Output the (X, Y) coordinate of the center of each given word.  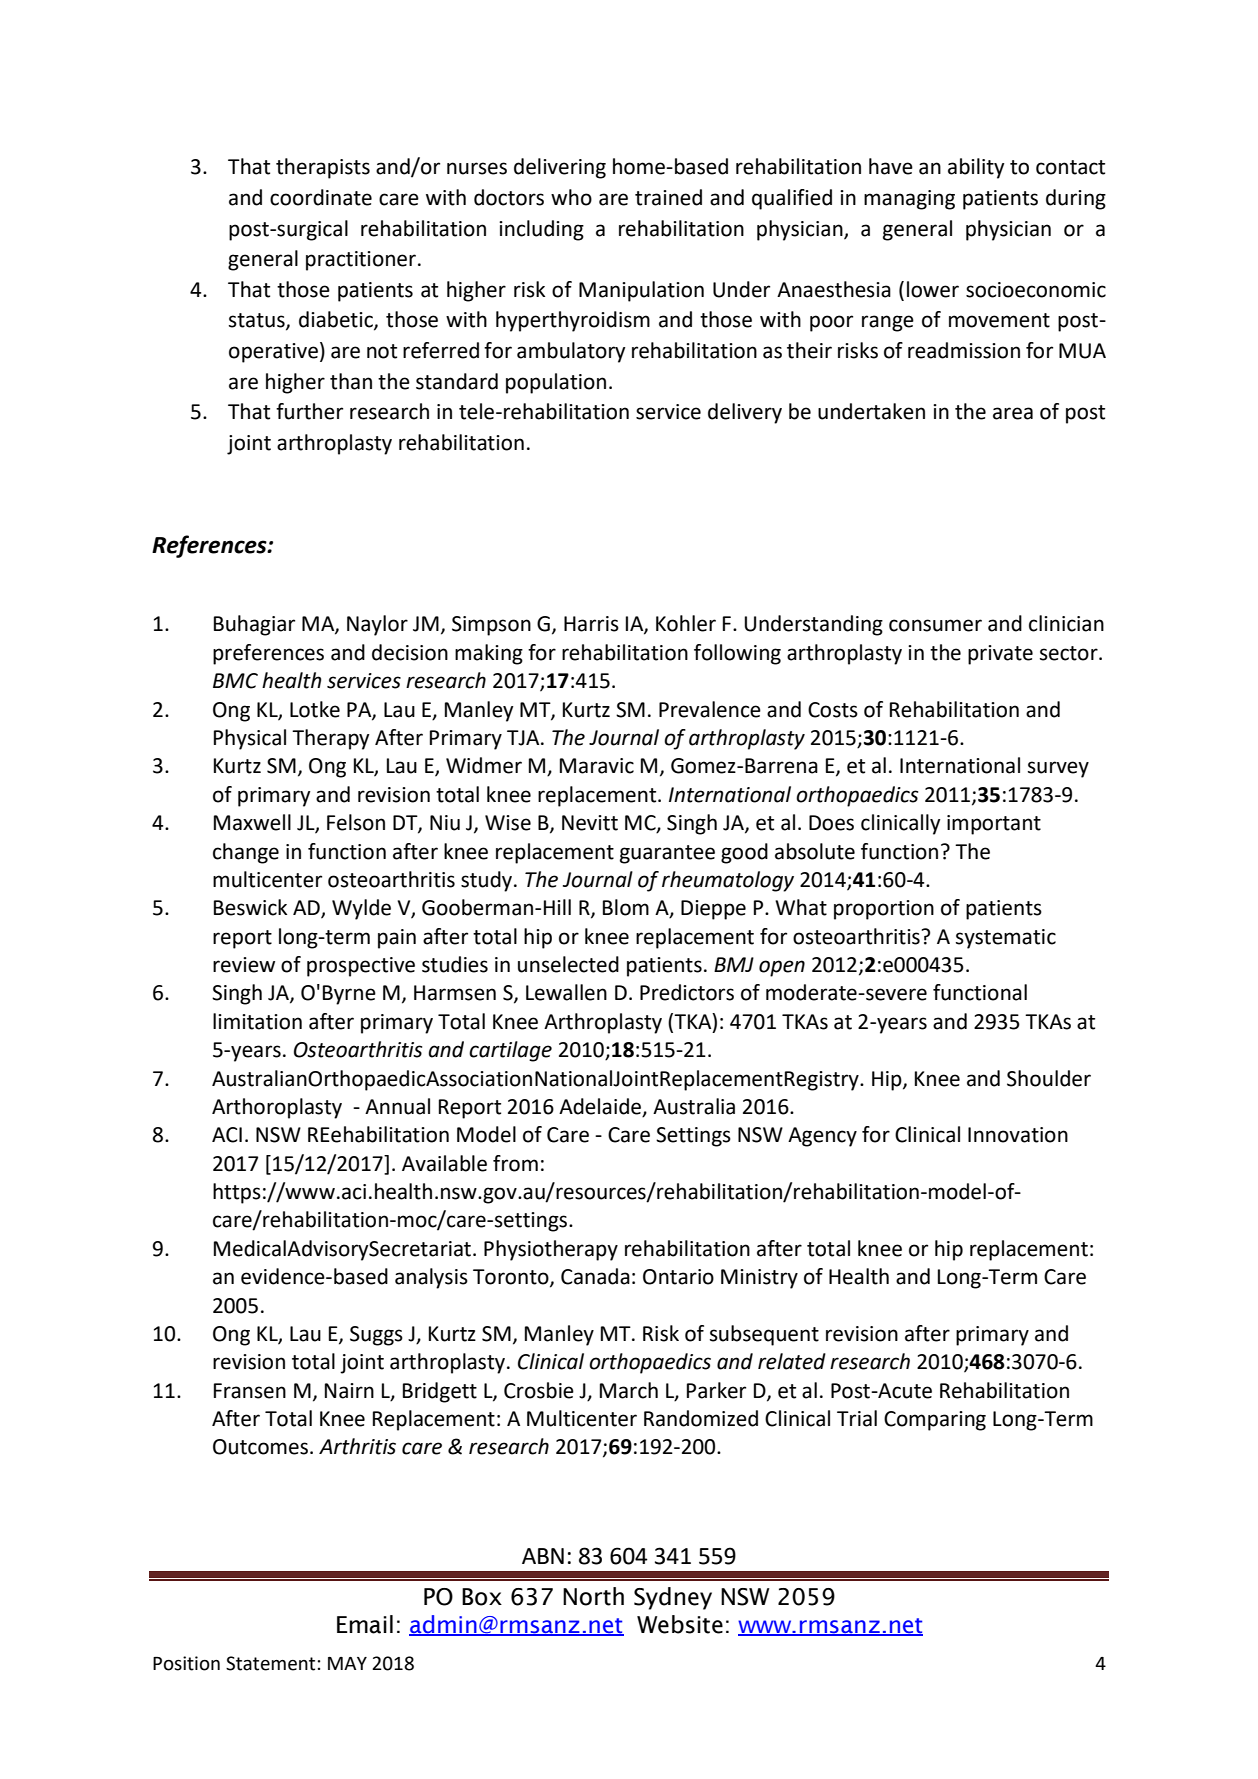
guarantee (667, 854)
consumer (935, 625)
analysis (431, 1278)
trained (668, 197)
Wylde (361, 909)
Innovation (1018, 1135)
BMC (235, 681)
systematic (1006, 939)
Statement (270, 1663)
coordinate (321, 197)
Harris (591, 624)
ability (976, 168)
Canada (595, 1276)
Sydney (673, 1598)
